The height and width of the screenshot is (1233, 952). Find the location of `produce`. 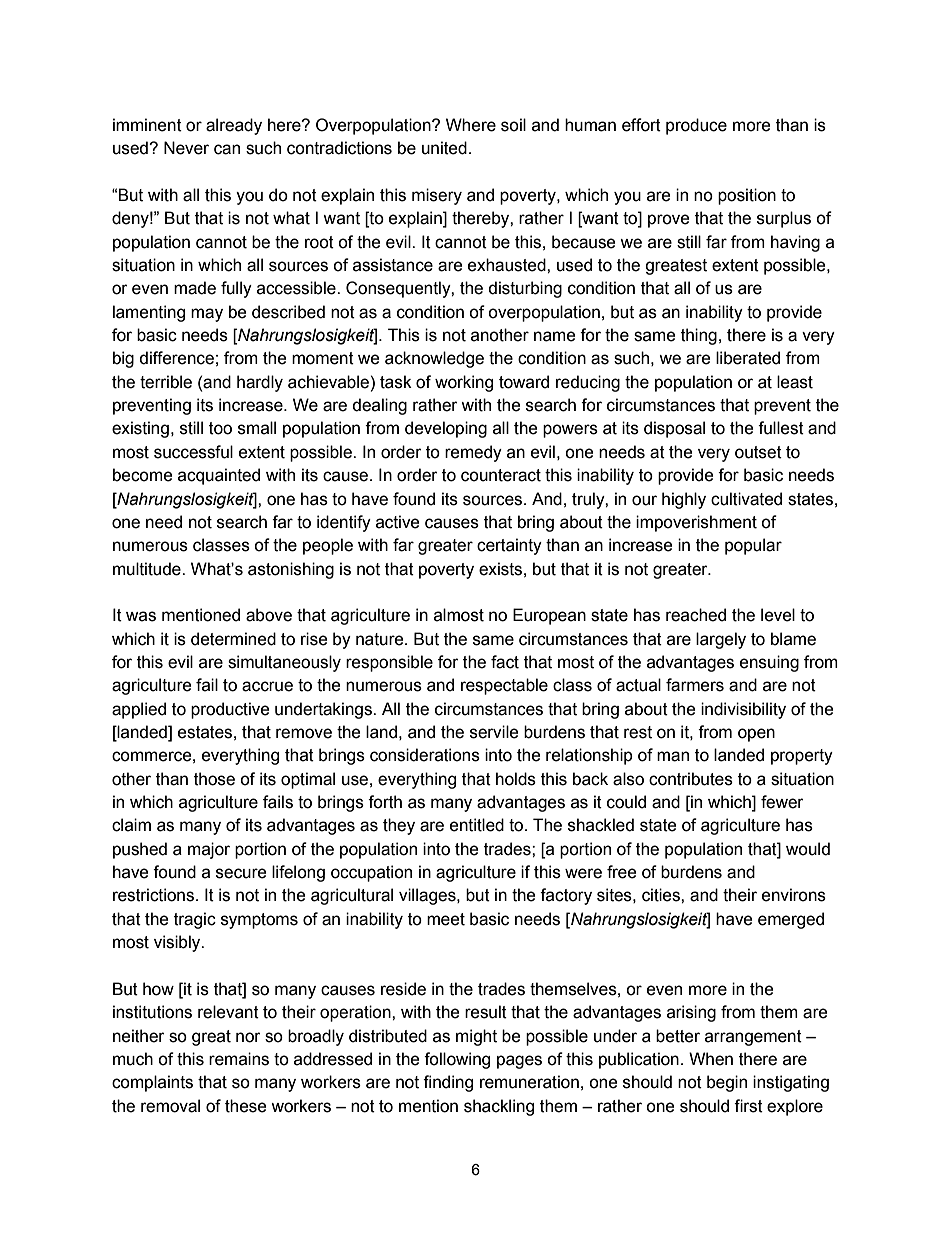

produce is located at coordinates (696, 126).
